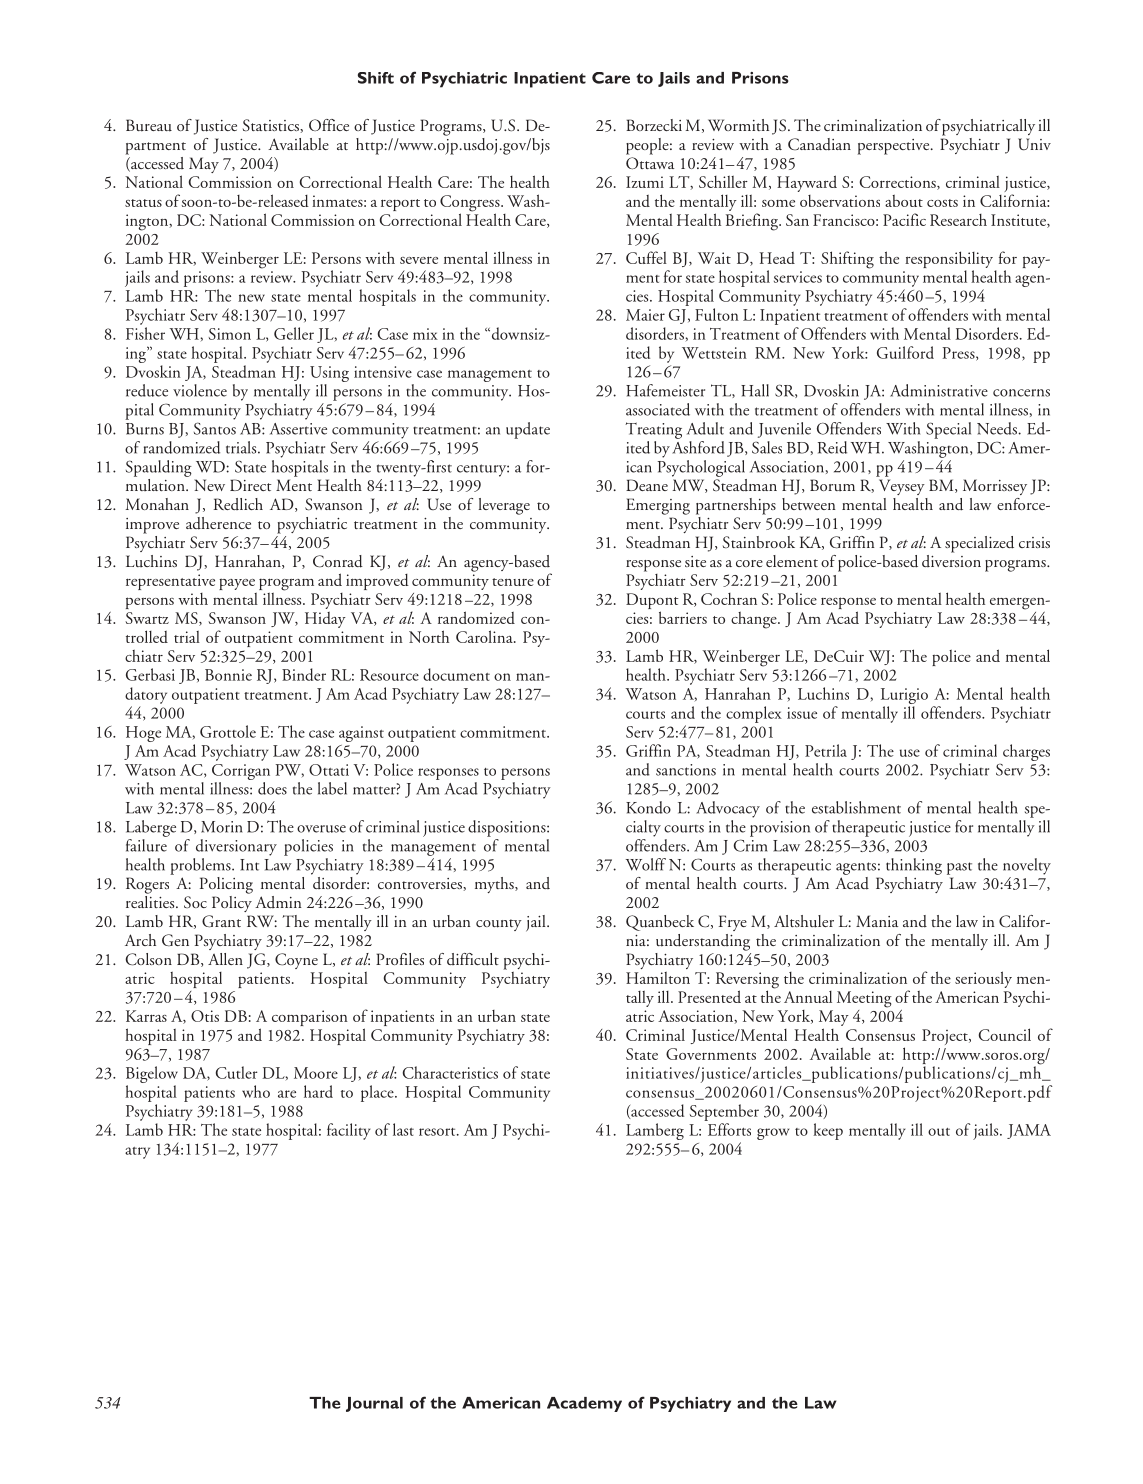  I want to click on Corrections, so click(899, 183).
